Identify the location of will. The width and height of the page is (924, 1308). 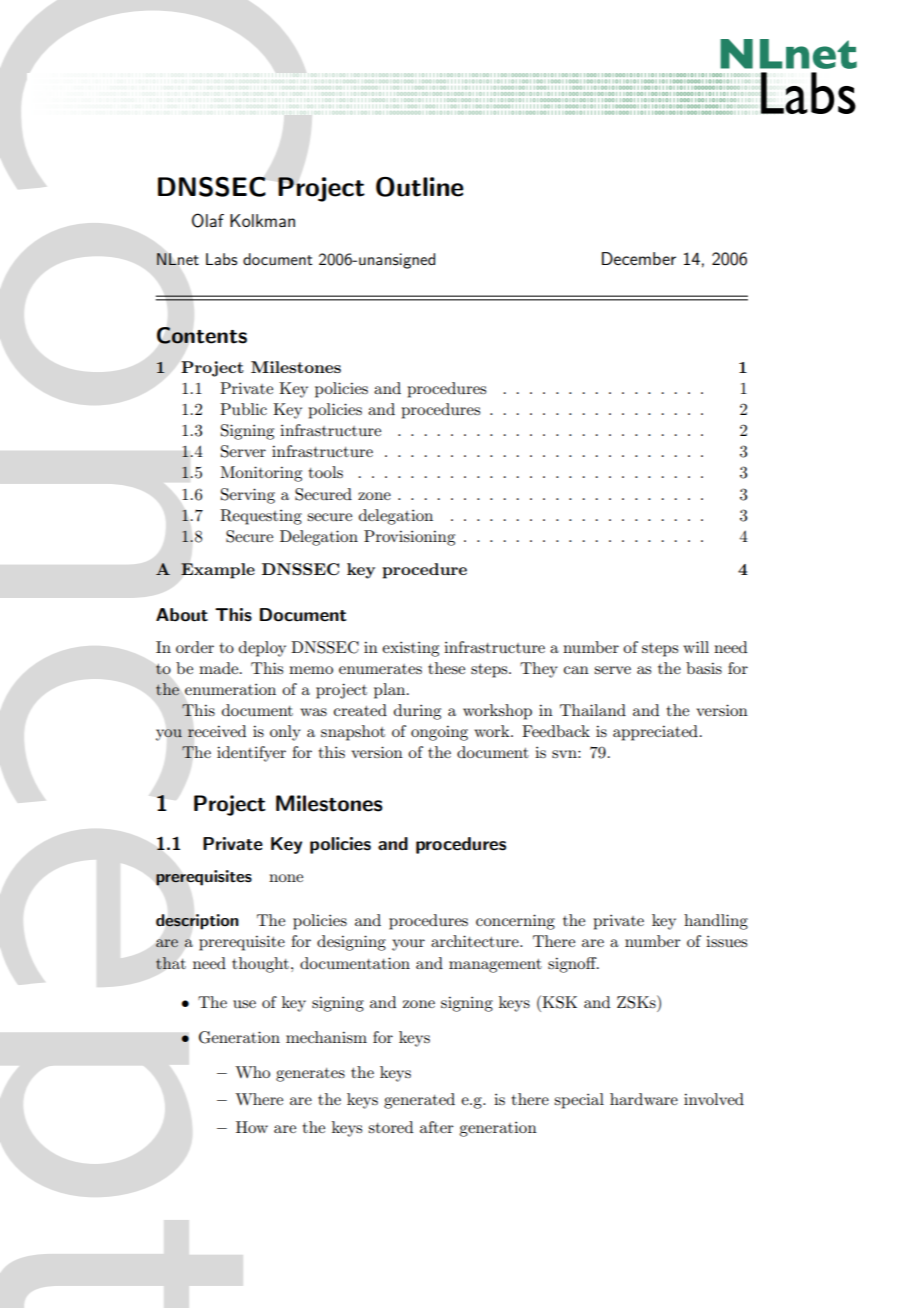
(696, 647).
